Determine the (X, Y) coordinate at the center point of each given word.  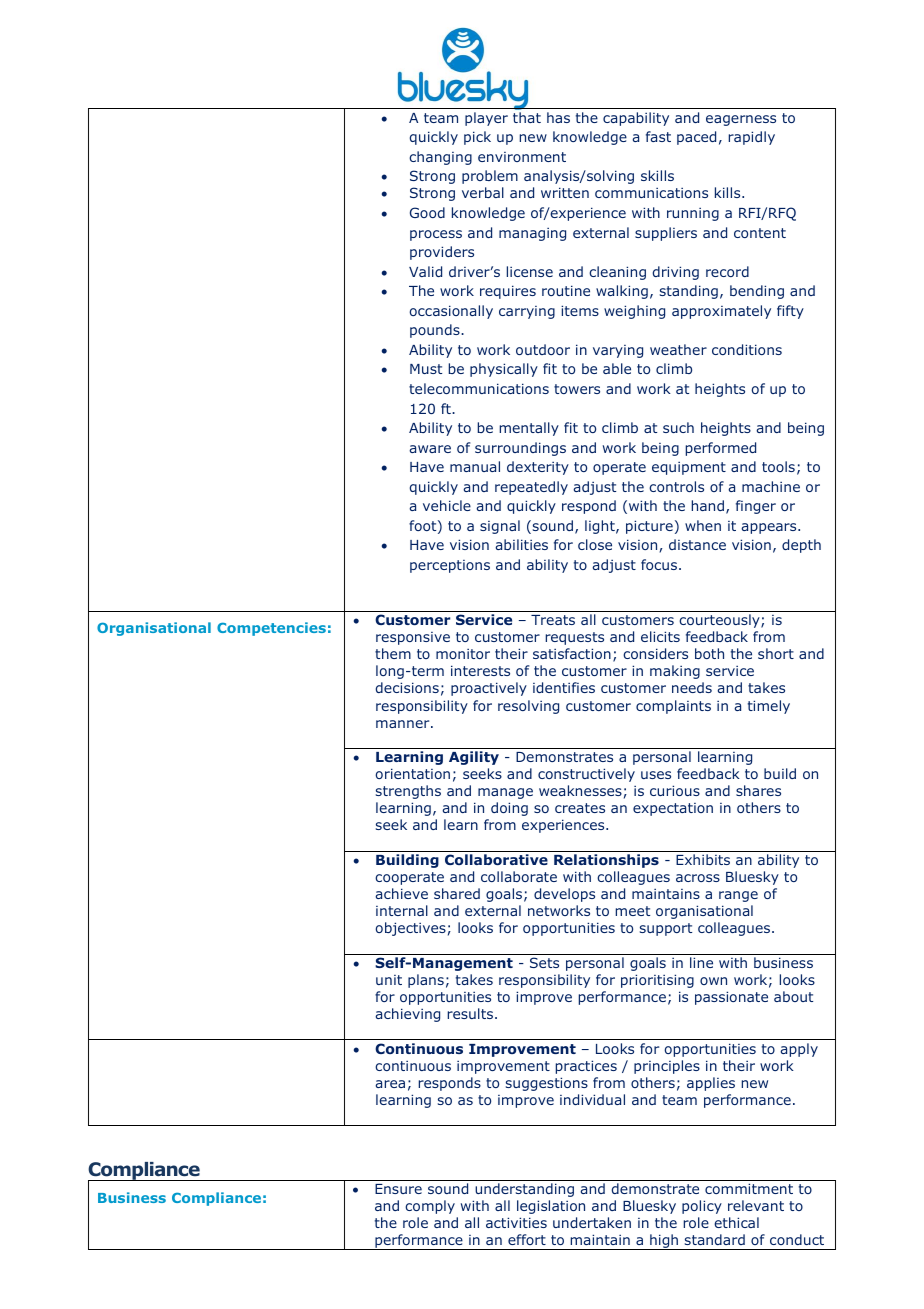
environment (522, 157)
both (709, 653)
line (701, 962)
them (393, 653)
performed (720, 449)
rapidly (751, 138)
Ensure (398, 1189)
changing (440, 158)
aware (430, 449)
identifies (564, 687)
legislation (551, 1207)
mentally (529, 429)
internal (402, 910)
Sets (544, 962)
